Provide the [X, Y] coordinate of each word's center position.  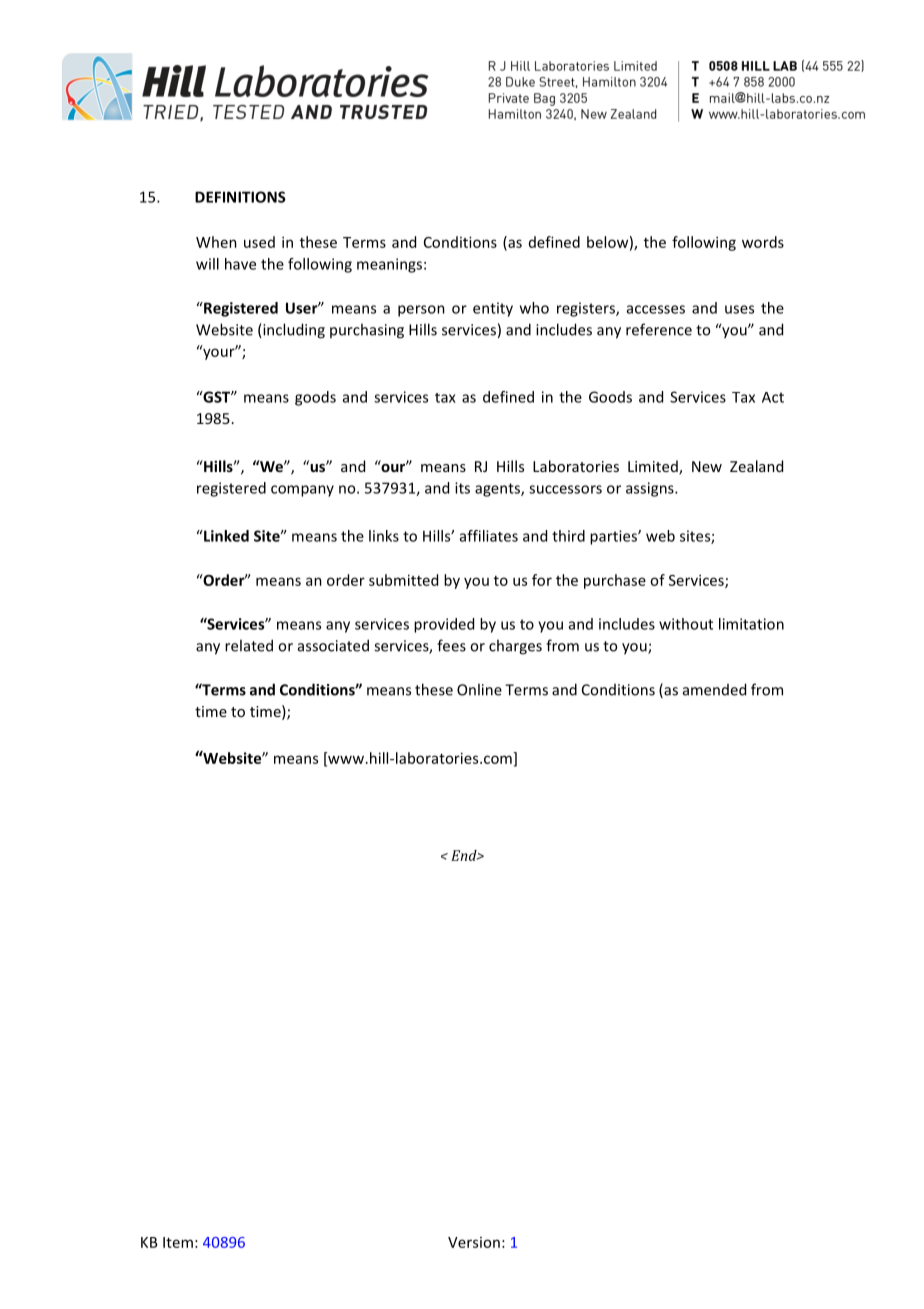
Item [178, 1242]
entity [493, 309]
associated [333, 645]
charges [515, 647]
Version [474, 1242]
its [462, 488]
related [249, 645]
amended [714, 689]
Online [479, 689]
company [302, 491]
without [686, 624]
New [707, 466]
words [763, 242]
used [259, 242]
